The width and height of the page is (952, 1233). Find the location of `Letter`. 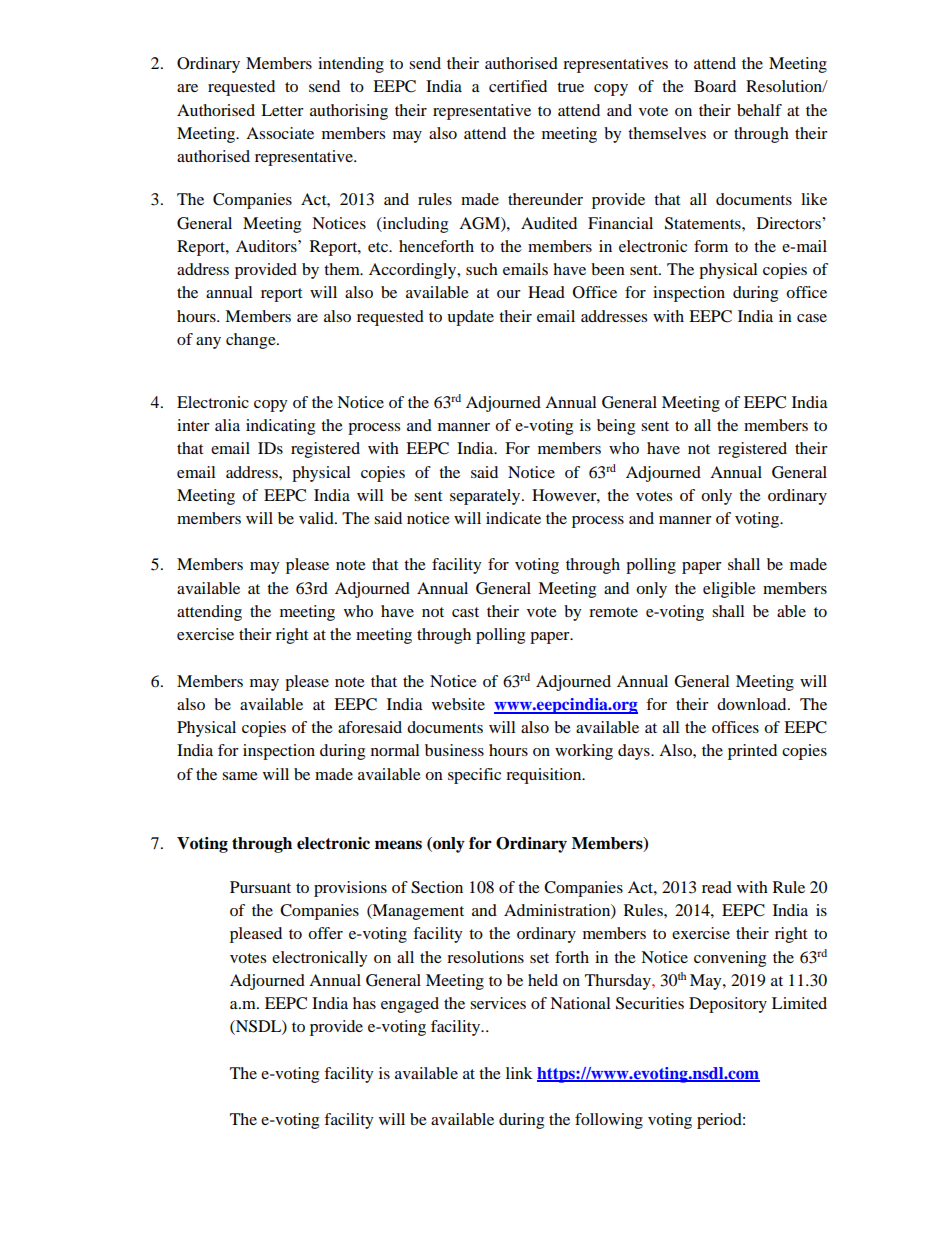

Letter is located at coordinates (282, 110).
